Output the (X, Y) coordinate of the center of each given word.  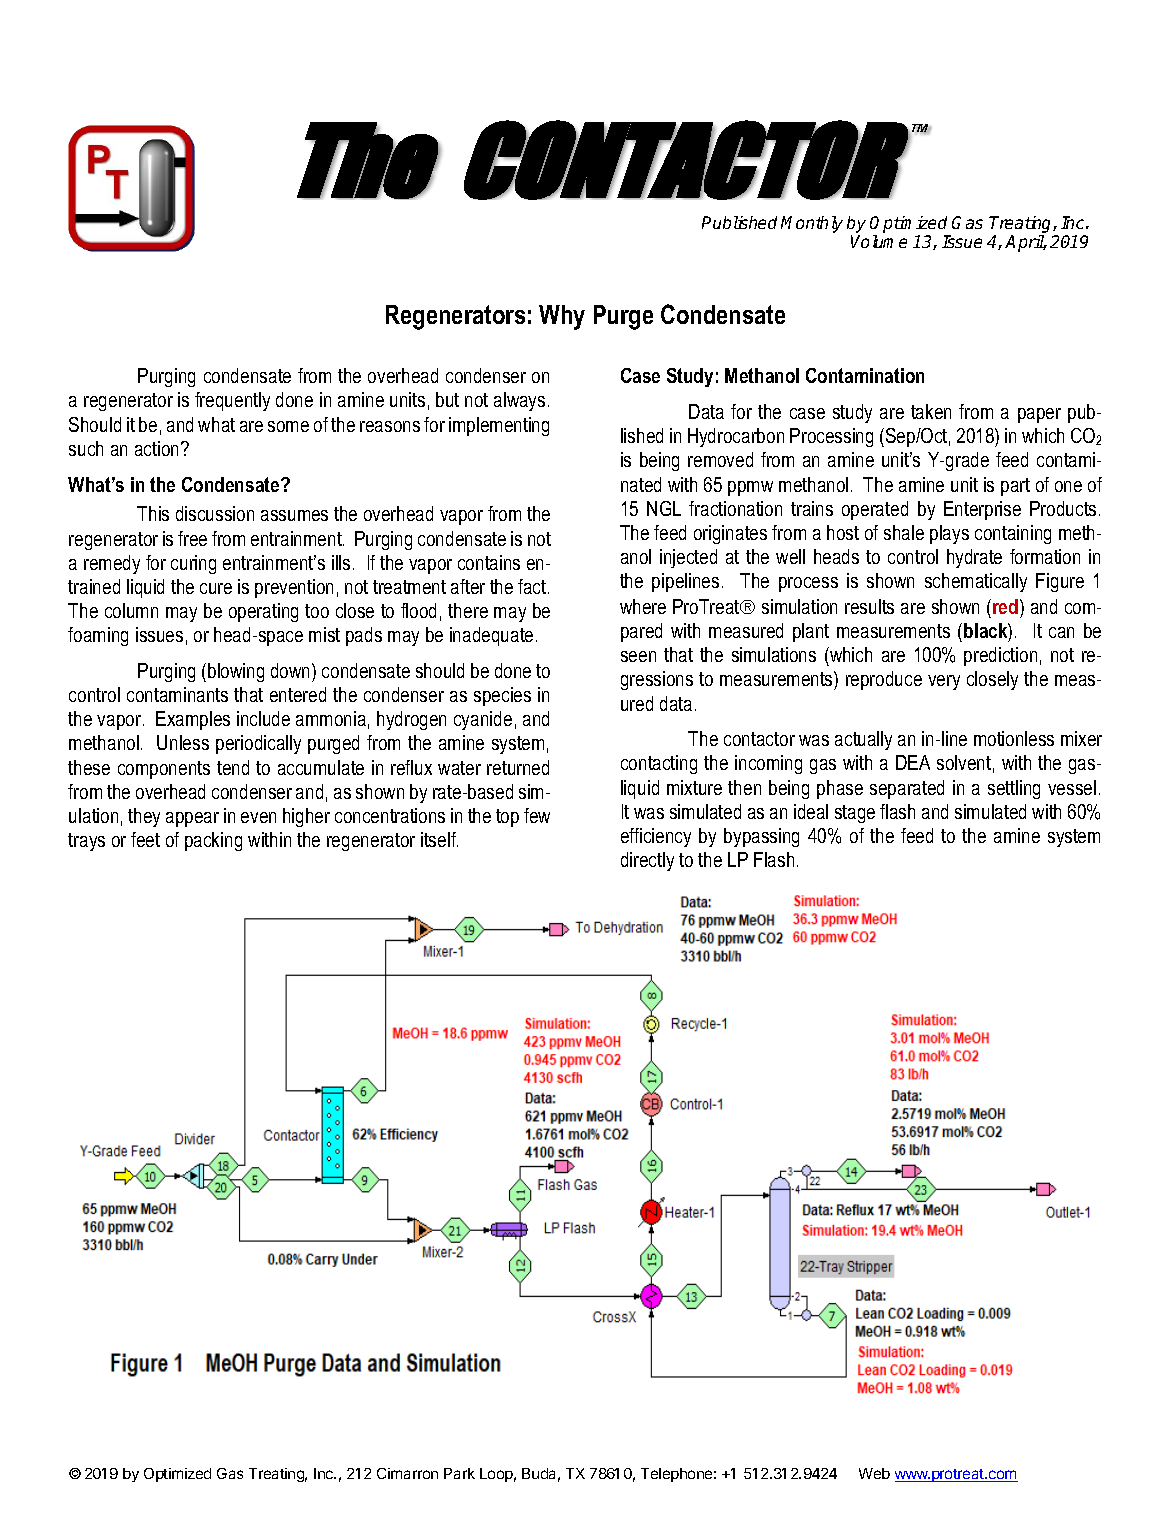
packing (213, 841)
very (944, 682)
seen (638, 656)
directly (647, 861)
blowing (236, 672)
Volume (879, 241)
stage (855, 814)
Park (459, 1473)
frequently (232, 401)
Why (562, 317)
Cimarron (407, 1473)
